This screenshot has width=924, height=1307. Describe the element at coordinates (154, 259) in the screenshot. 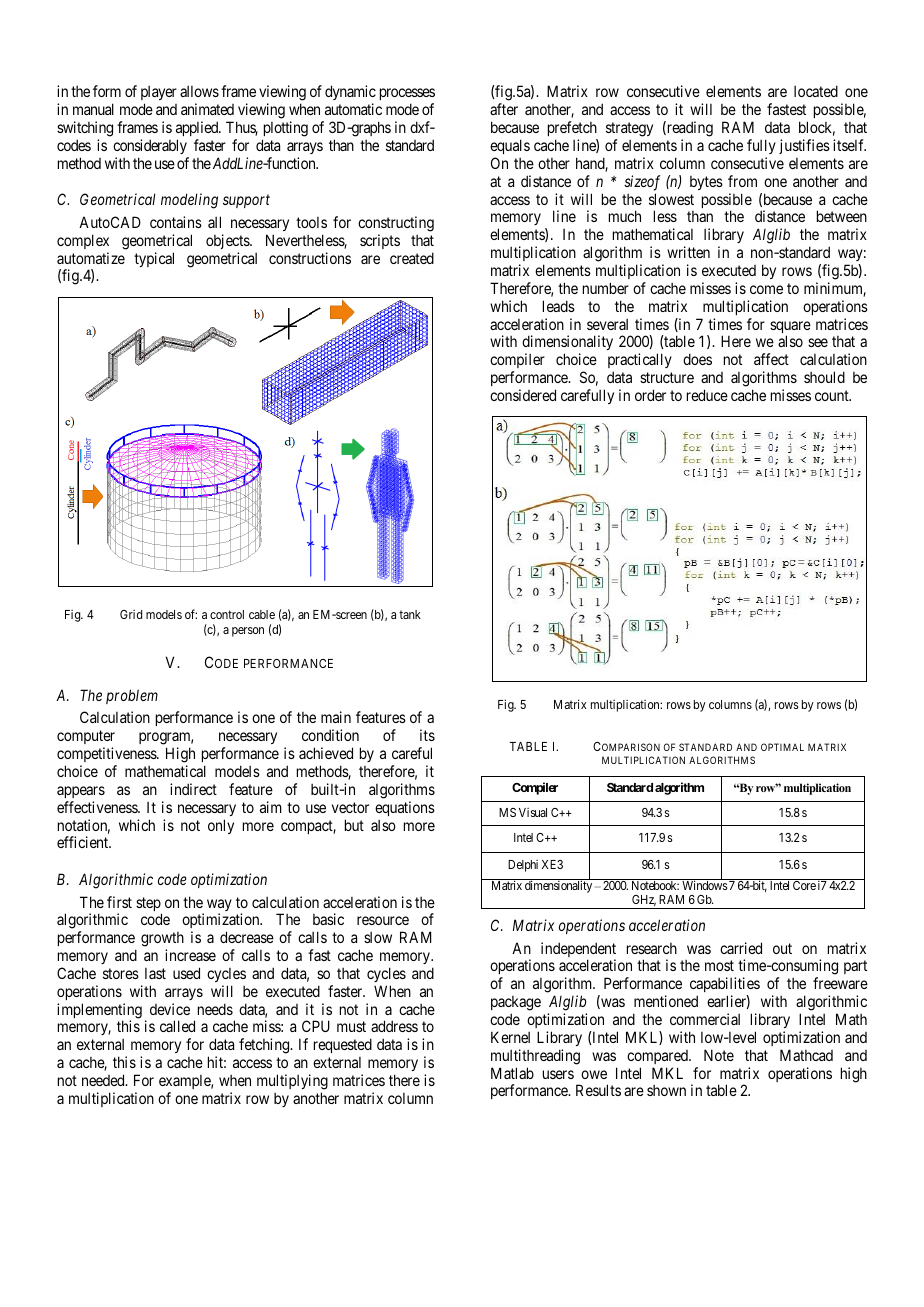

I see `typical` at that location.
